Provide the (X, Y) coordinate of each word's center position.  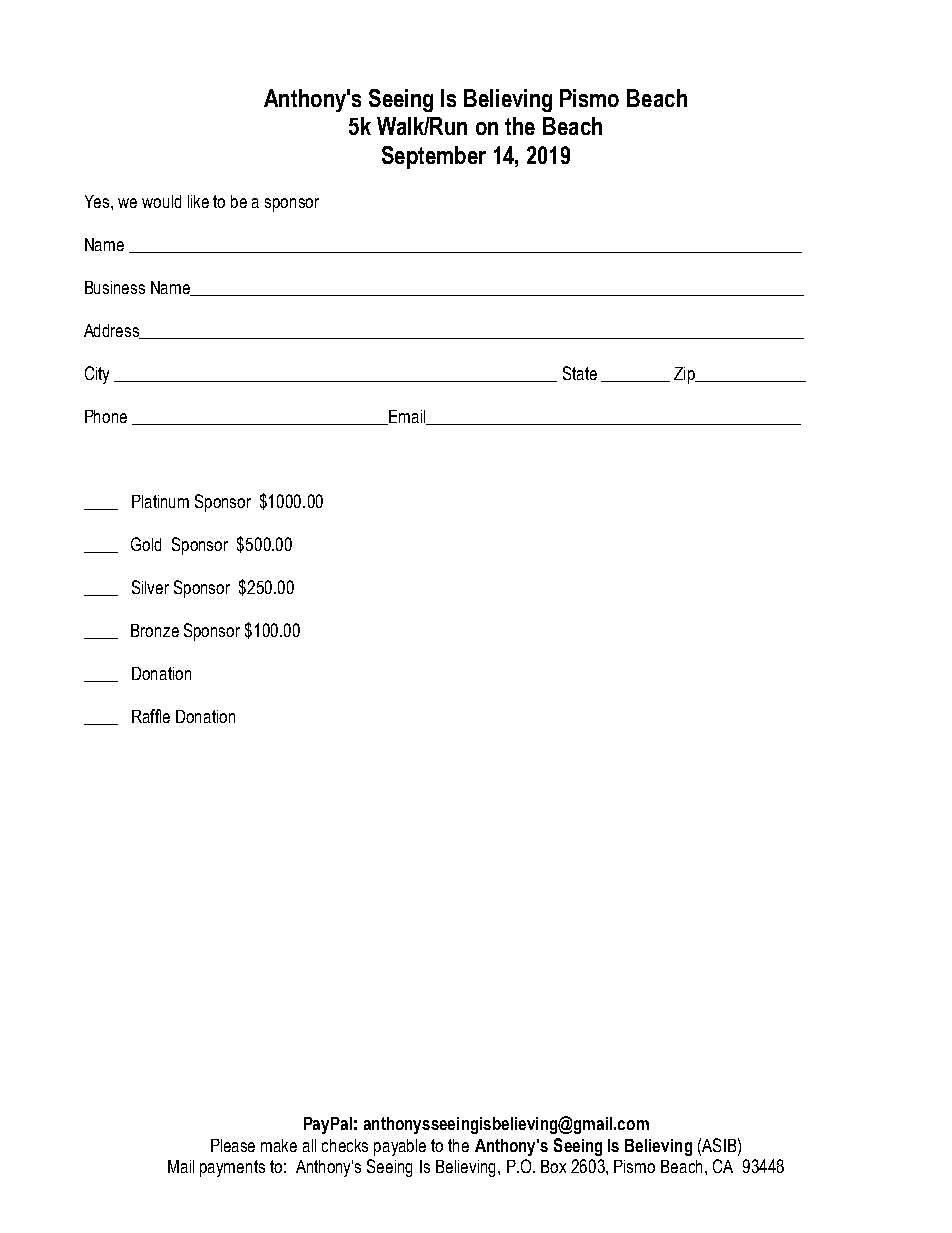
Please (233, 1145)
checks (345, 1145)
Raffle (151, 716)
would (161, 201)
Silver (150, 587)
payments (232, 1168)
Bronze (155, 630)
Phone (106, 416)
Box (553, 1166)
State (580, 373)
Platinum (160, 501)
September (434, 157)
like (198, 201)
